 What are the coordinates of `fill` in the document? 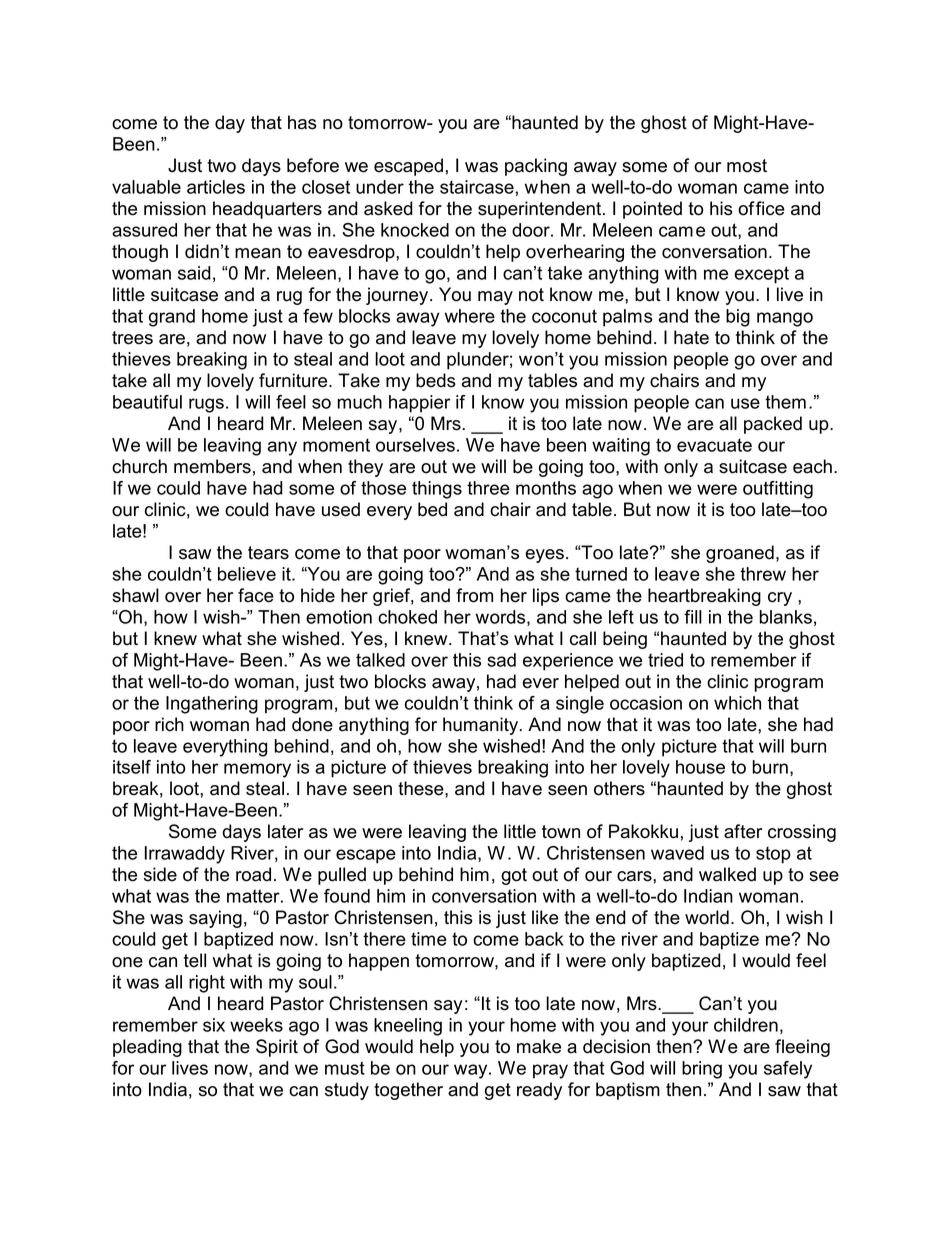 It's located at (693, 617).
